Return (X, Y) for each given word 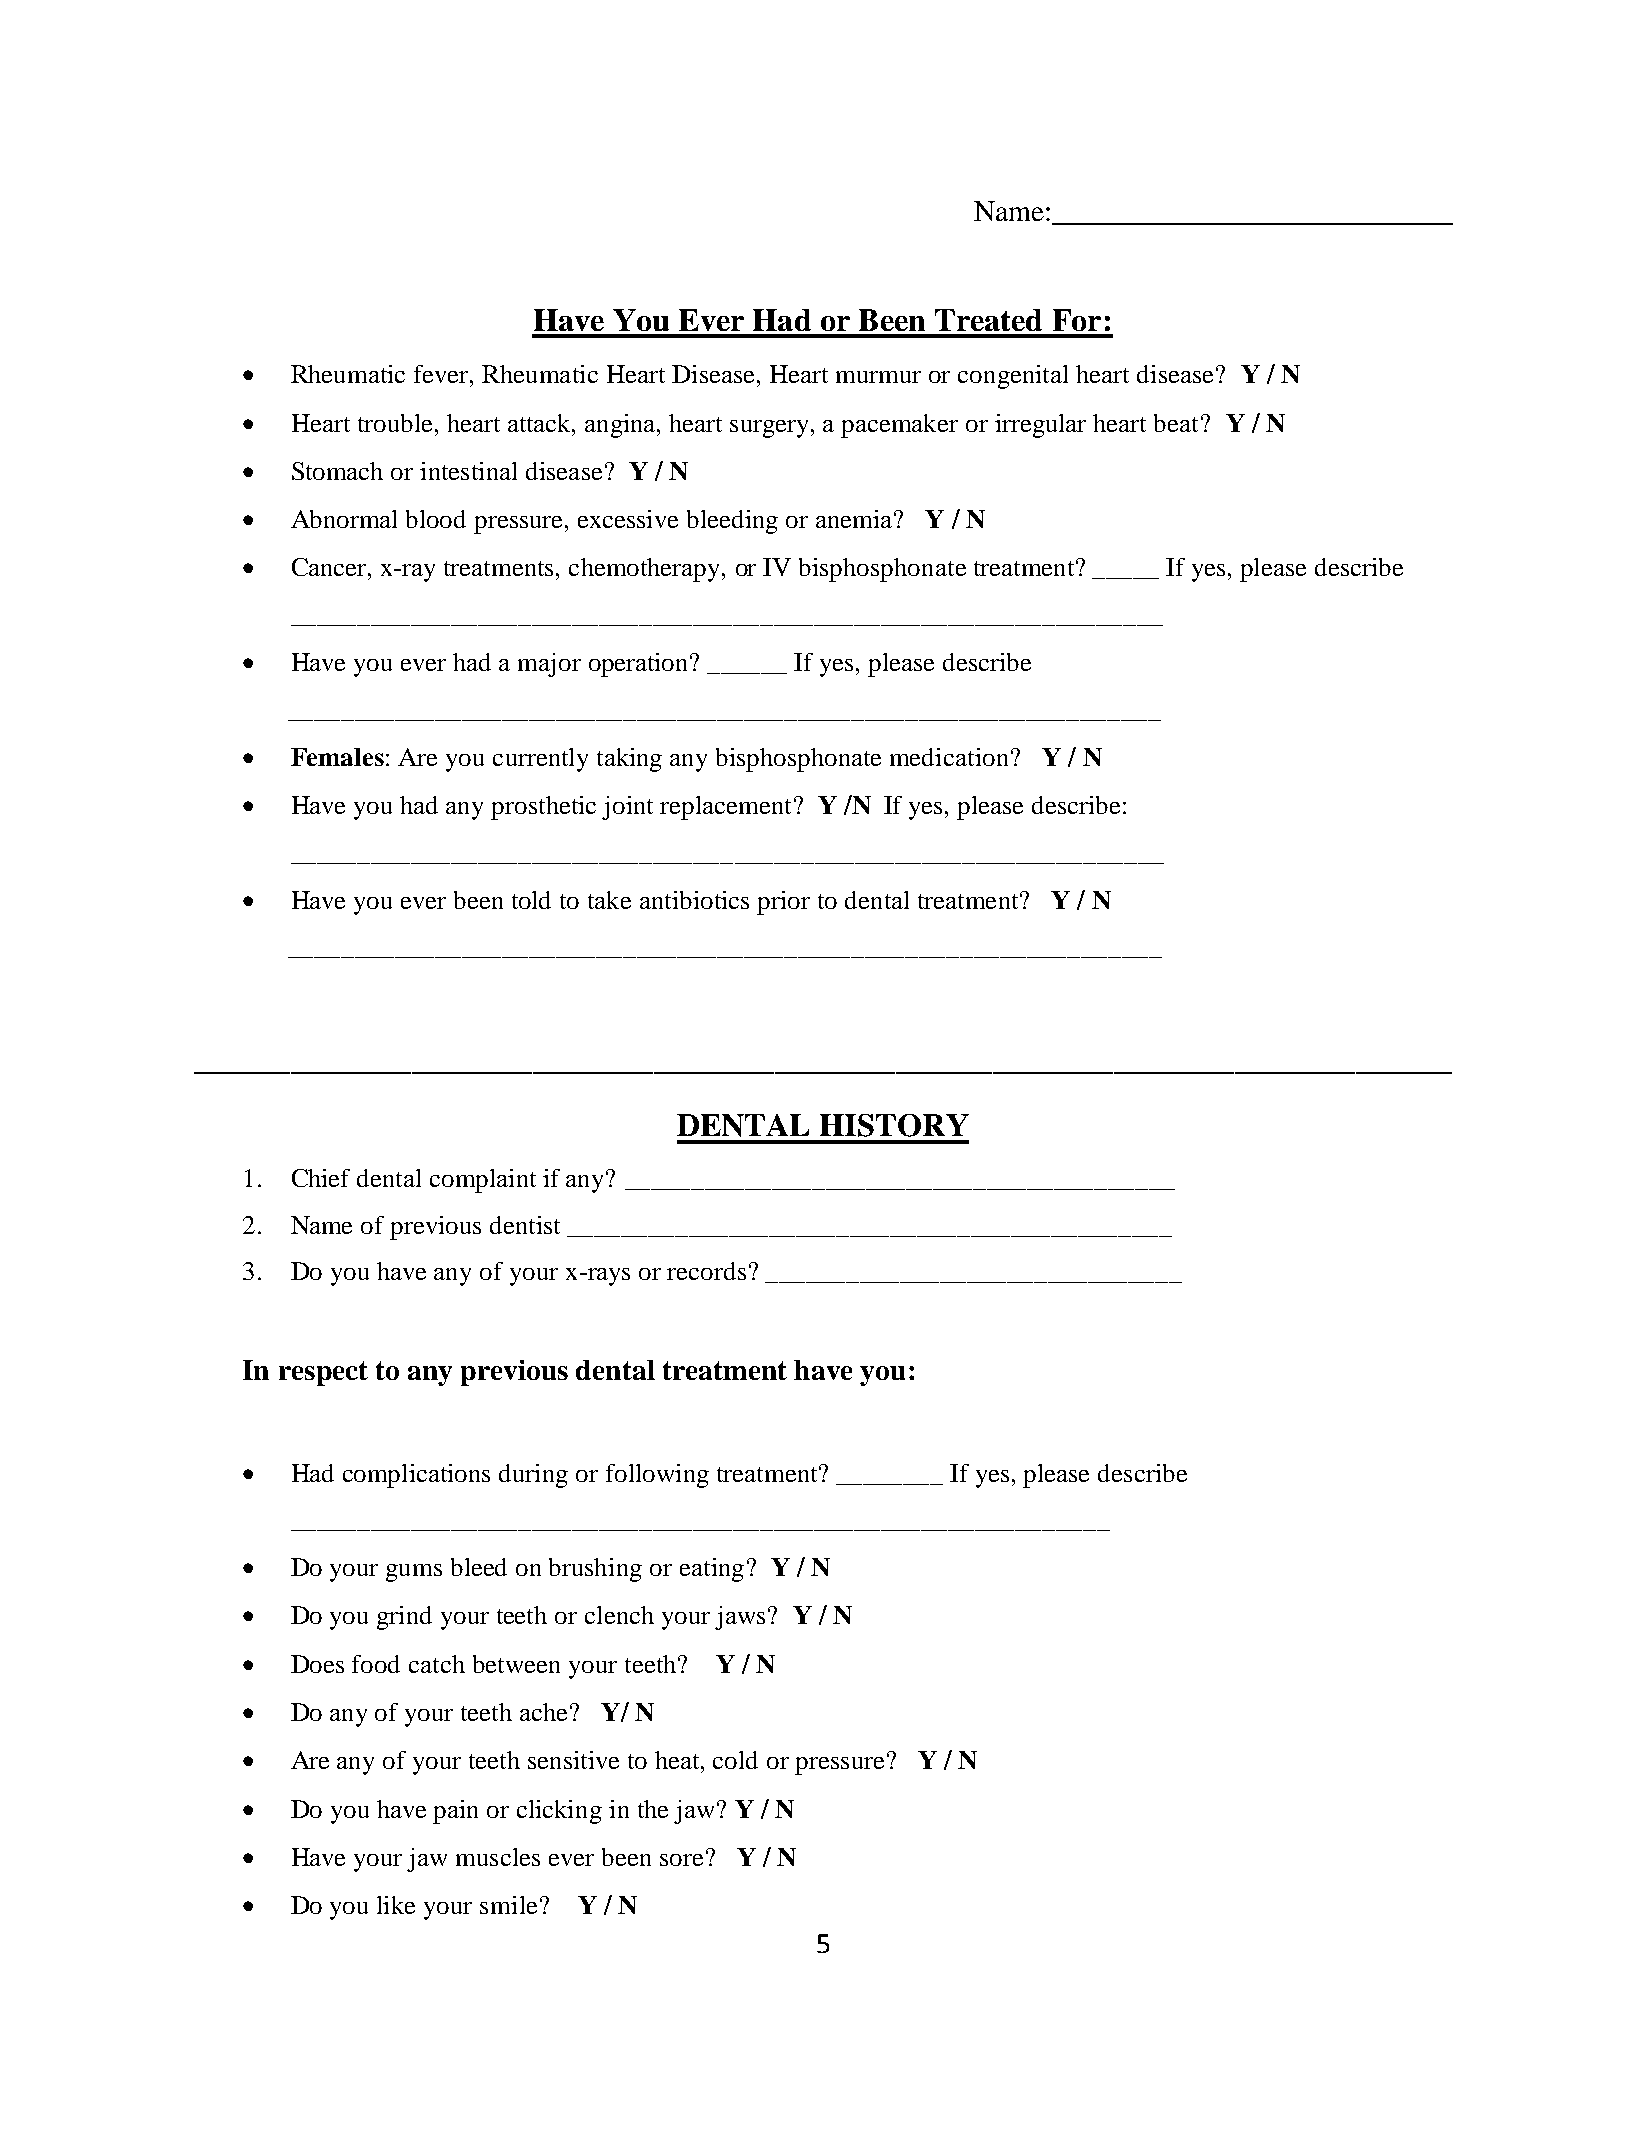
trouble (395, 423)
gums (414, 1573)
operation (640, 665)
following (657, 1476)
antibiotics (694, 900)
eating (712, 1570)
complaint (483, 1181)
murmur (878, 377)
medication (949, 757)
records (706, 1271)
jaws (740, 1618)
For (1077, 320)
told (531, 900)
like (396, 1905)
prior (783, 903)
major (549, 665)
